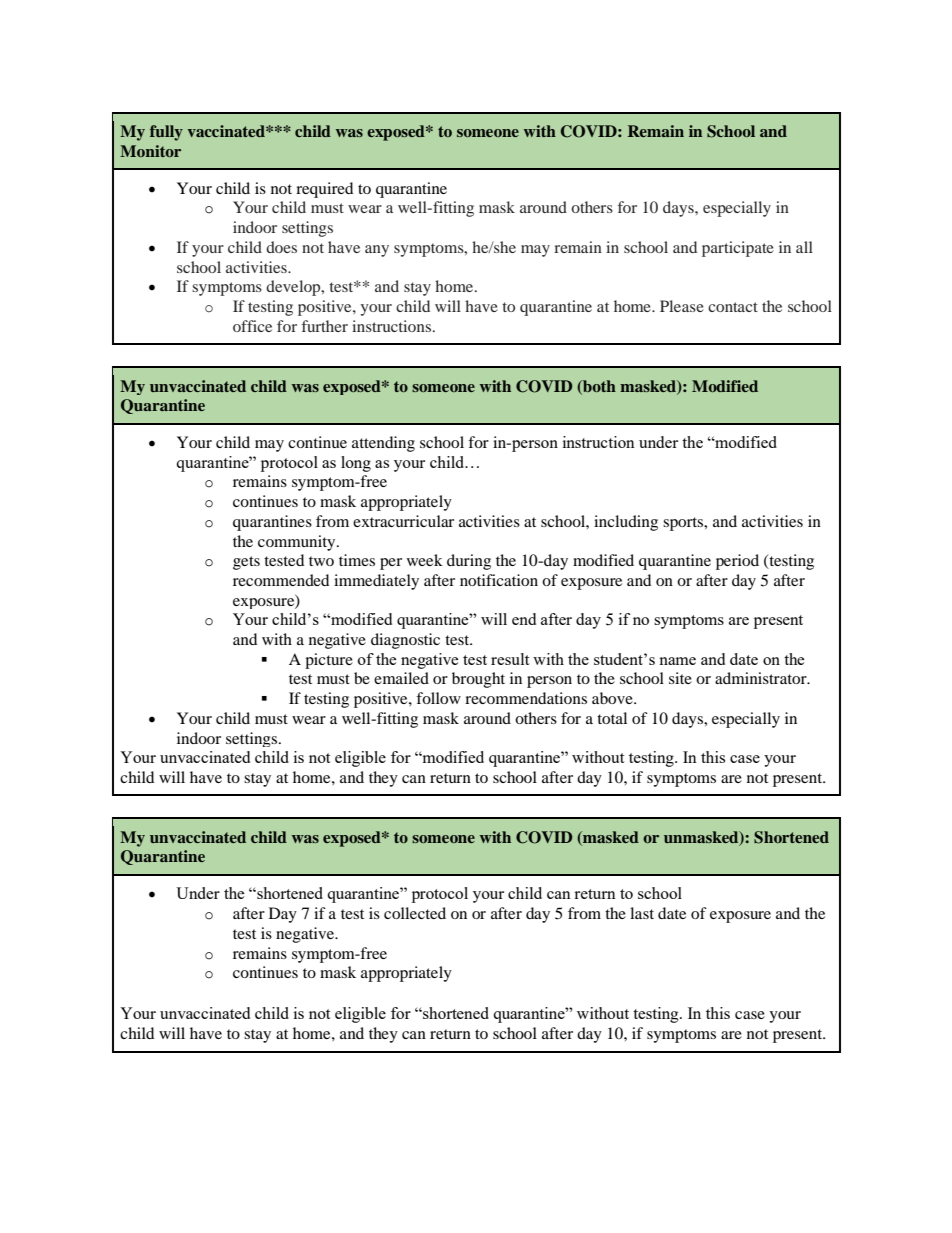  Describe the element at coordinates (642, 913) in the screenshot. I see `last` at that location.
